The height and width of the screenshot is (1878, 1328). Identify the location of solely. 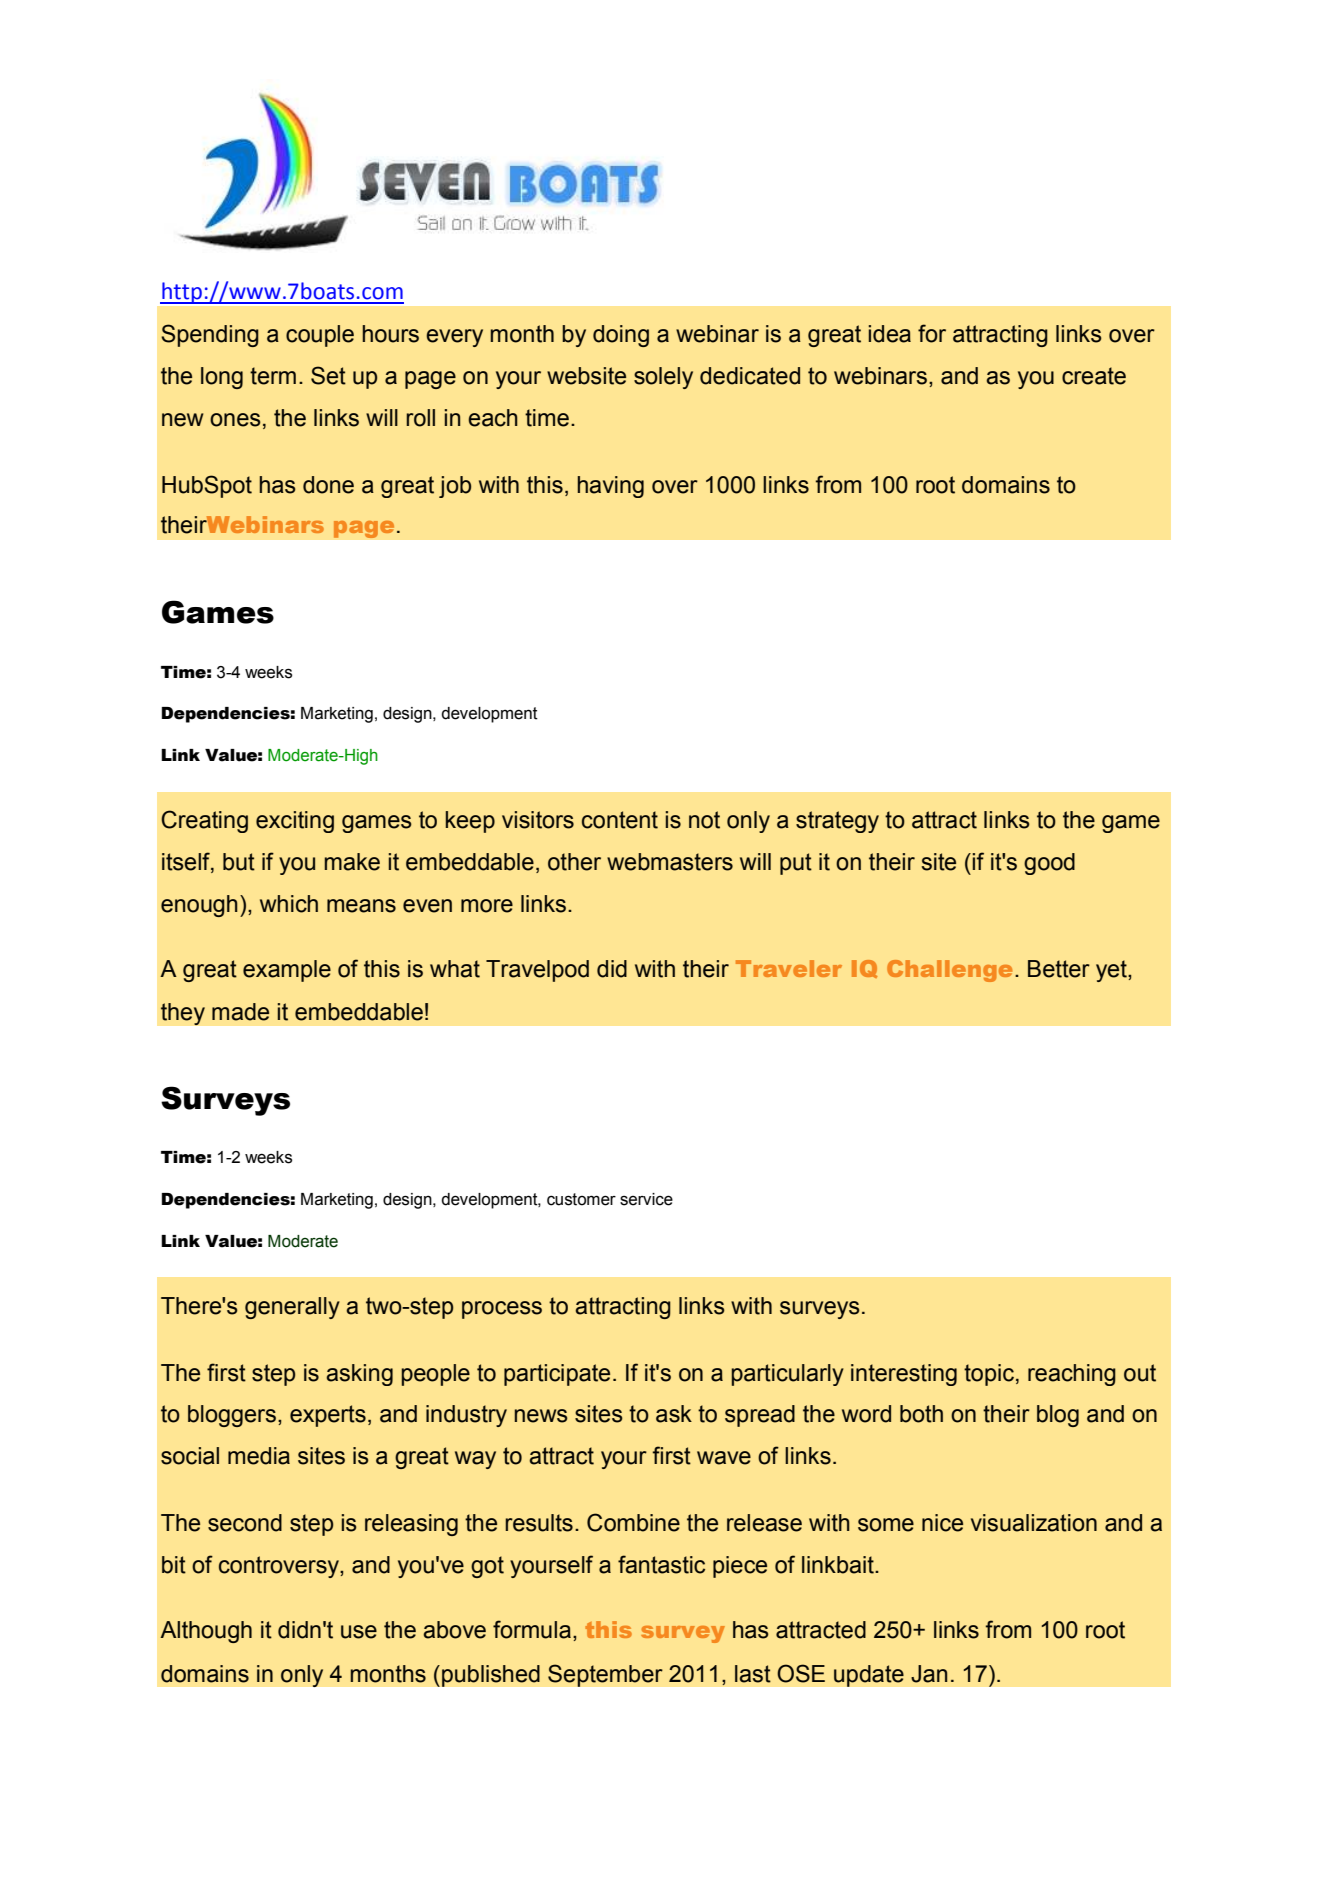
(663, 378).
